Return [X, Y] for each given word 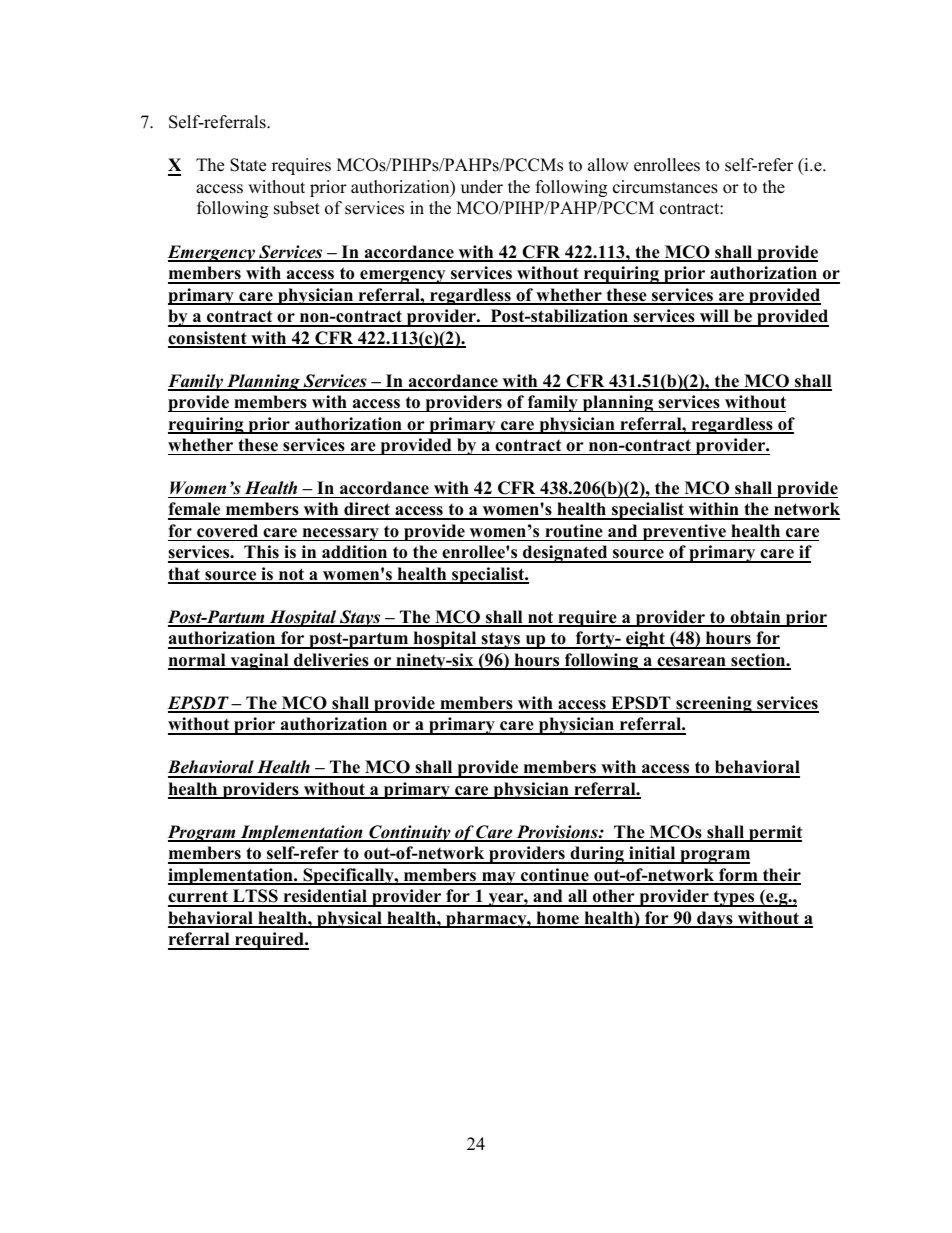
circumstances [665, 187]
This [261, 553]
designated [565, 554]
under [482, 187]
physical [349, 919]
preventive [684, 532]
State [248, 165]
